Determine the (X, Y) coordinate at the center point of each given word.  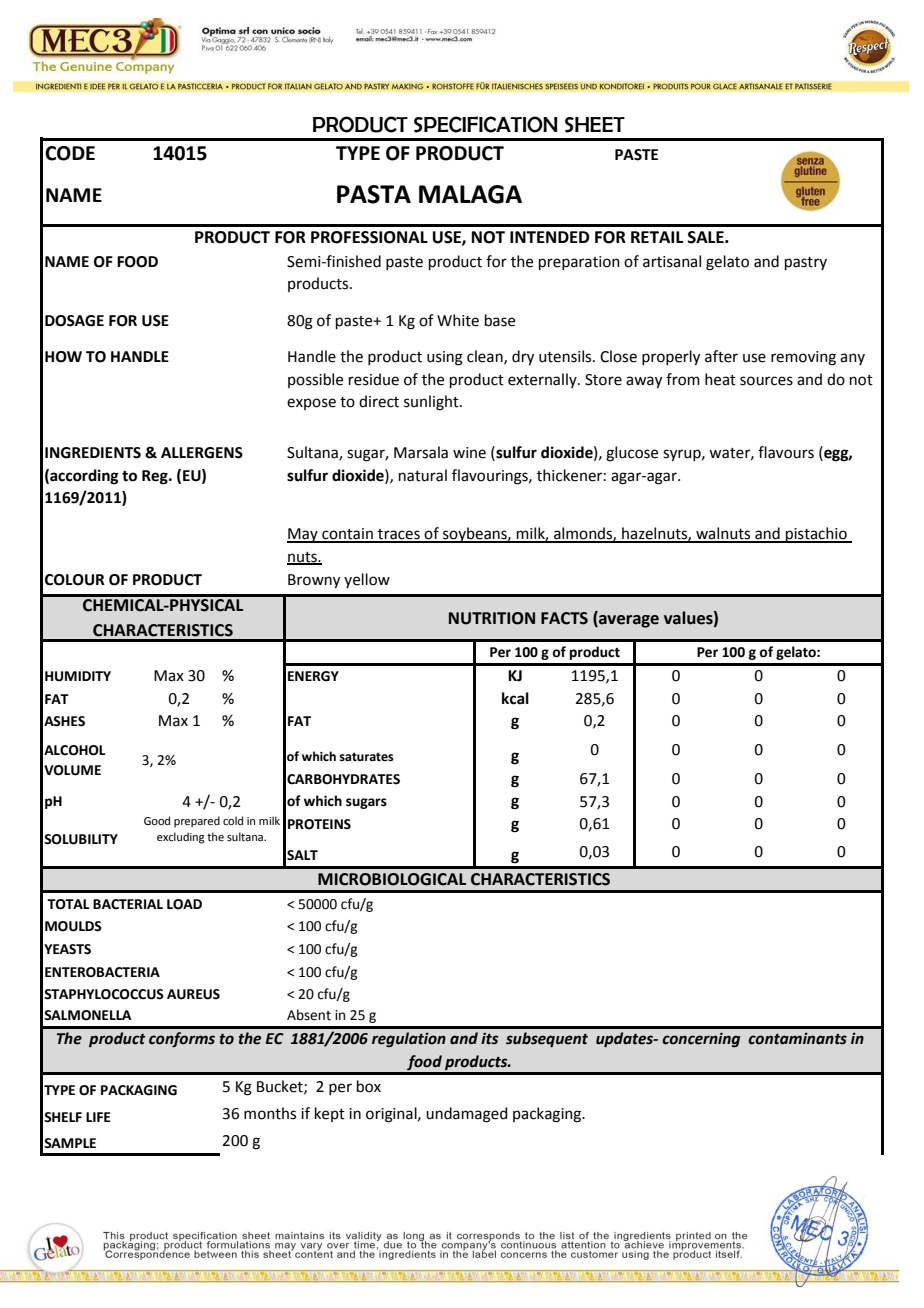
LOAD (184, 904)
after (721, 356)
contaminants (797, 1038)
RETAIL (657, 237)
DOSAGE (74, 321)
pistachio (816, 535)
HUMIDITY (78, 676)
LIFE (98, 1117)
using (445, 358)
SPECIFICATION (486, 124)
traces (399, 535)
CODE (70, 153)
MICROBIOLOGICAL (392, 879)
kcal (515, 698)
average (628, 620)
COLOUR (75, 580)
